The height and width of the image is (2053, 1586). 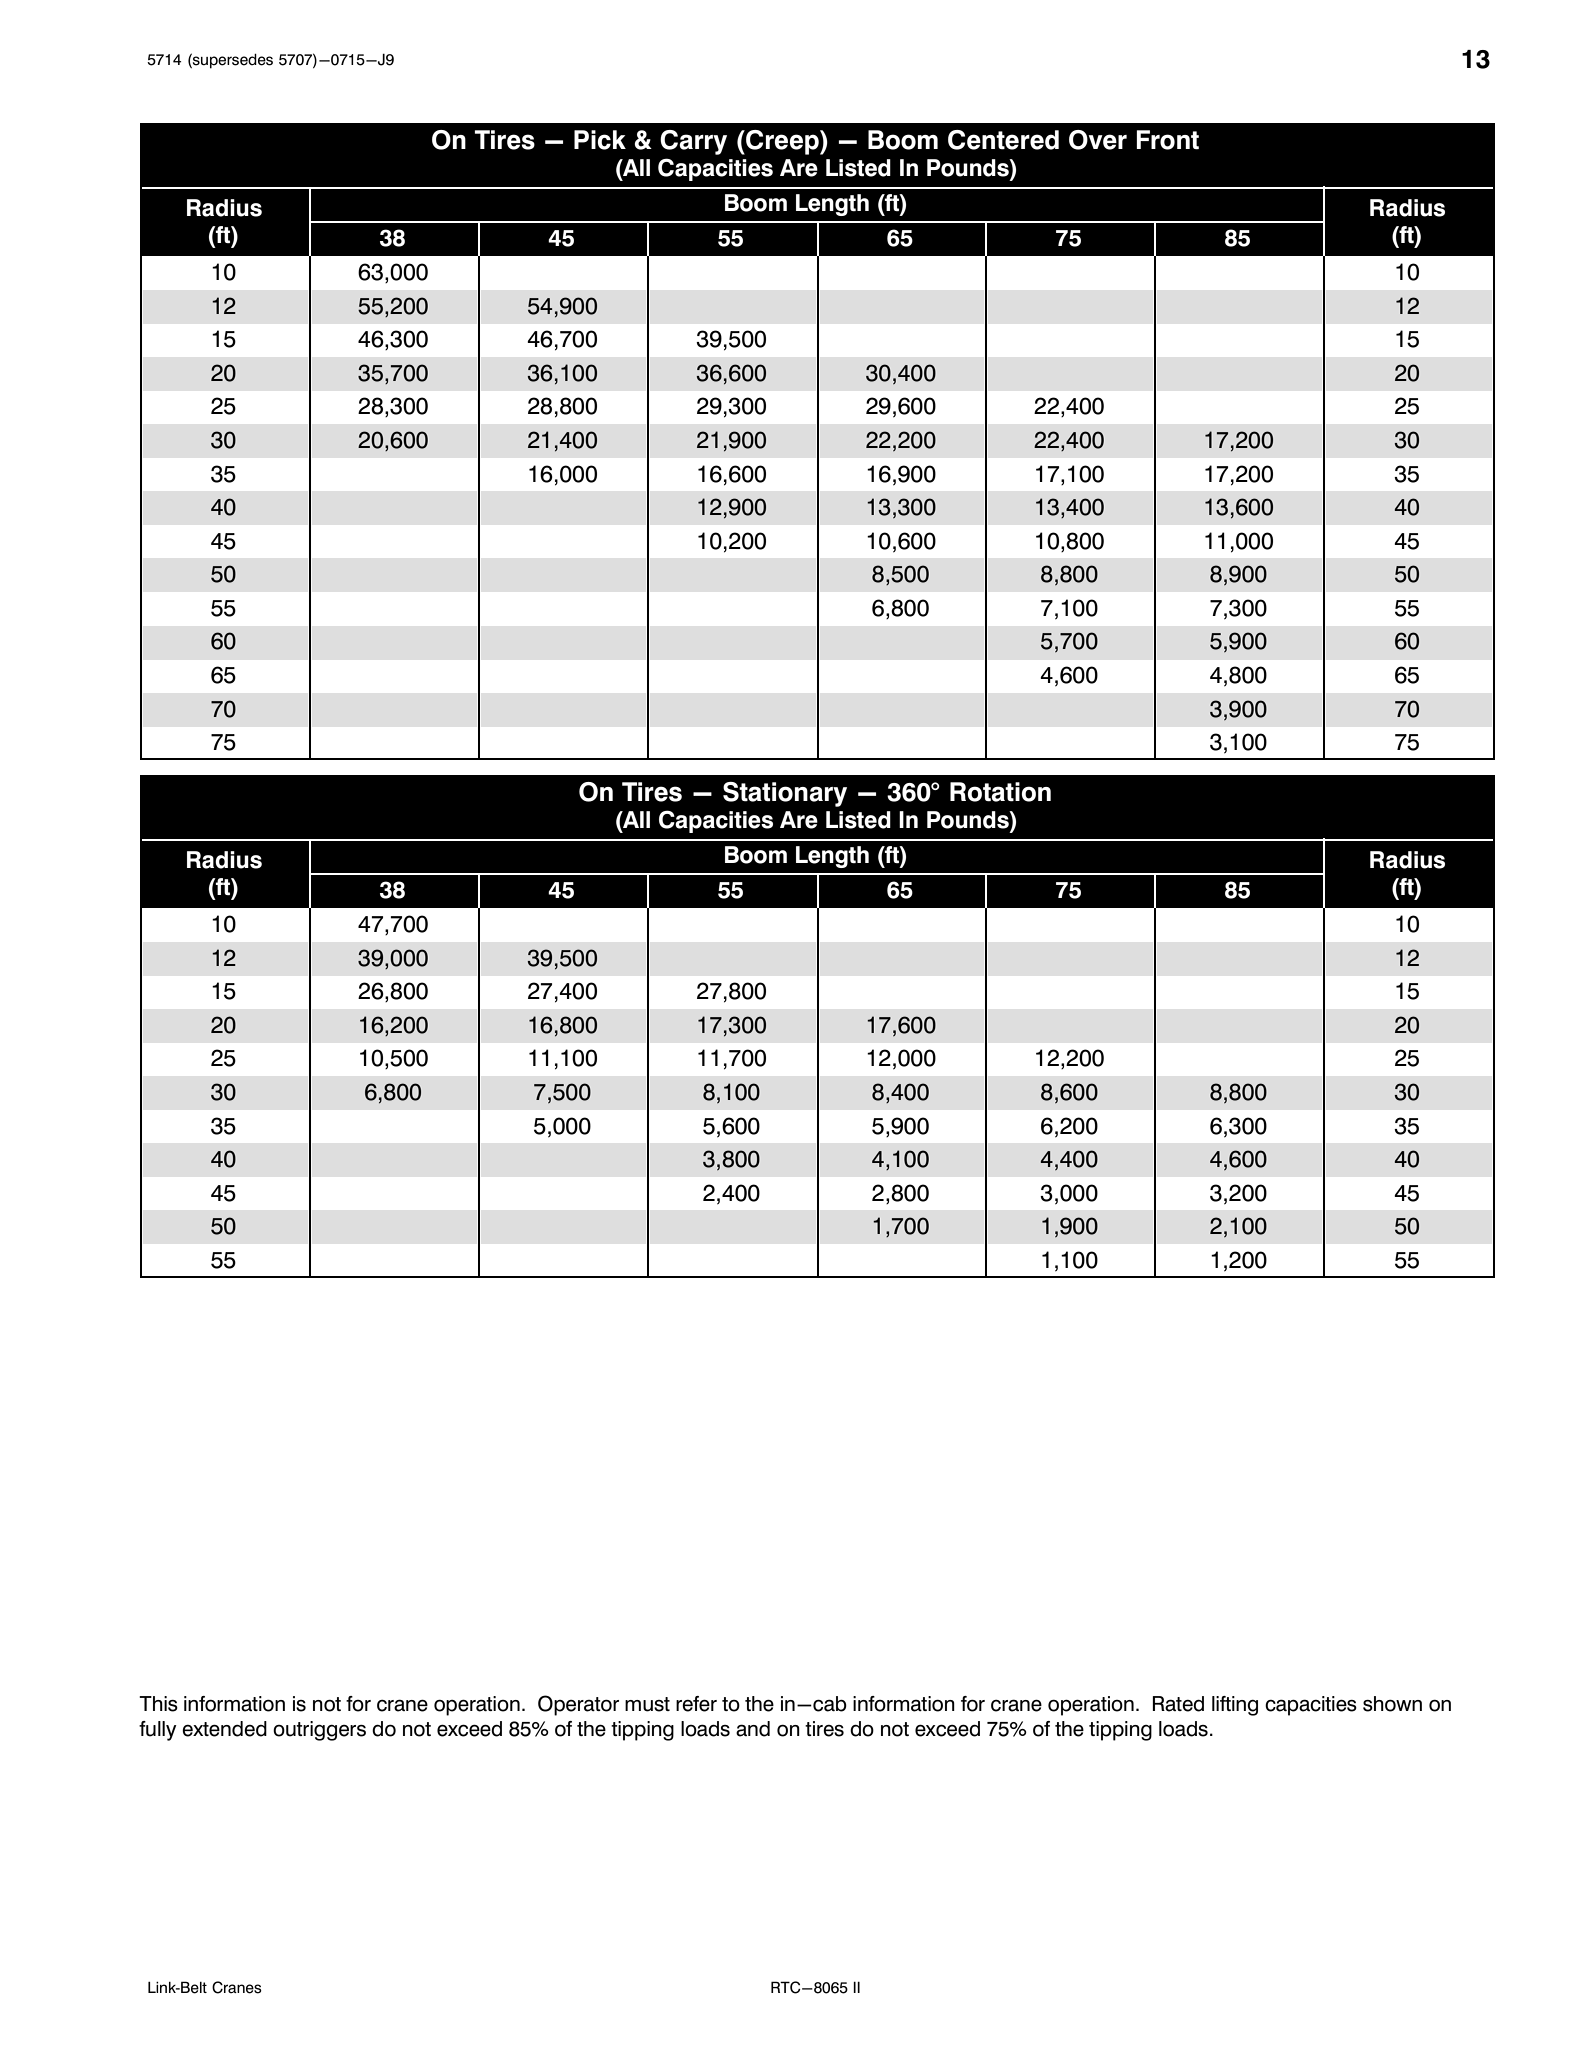 What do you see at coordinates (1235, 1706) in the image?
I see `lifting` at bounding box center [1235, 1706].
